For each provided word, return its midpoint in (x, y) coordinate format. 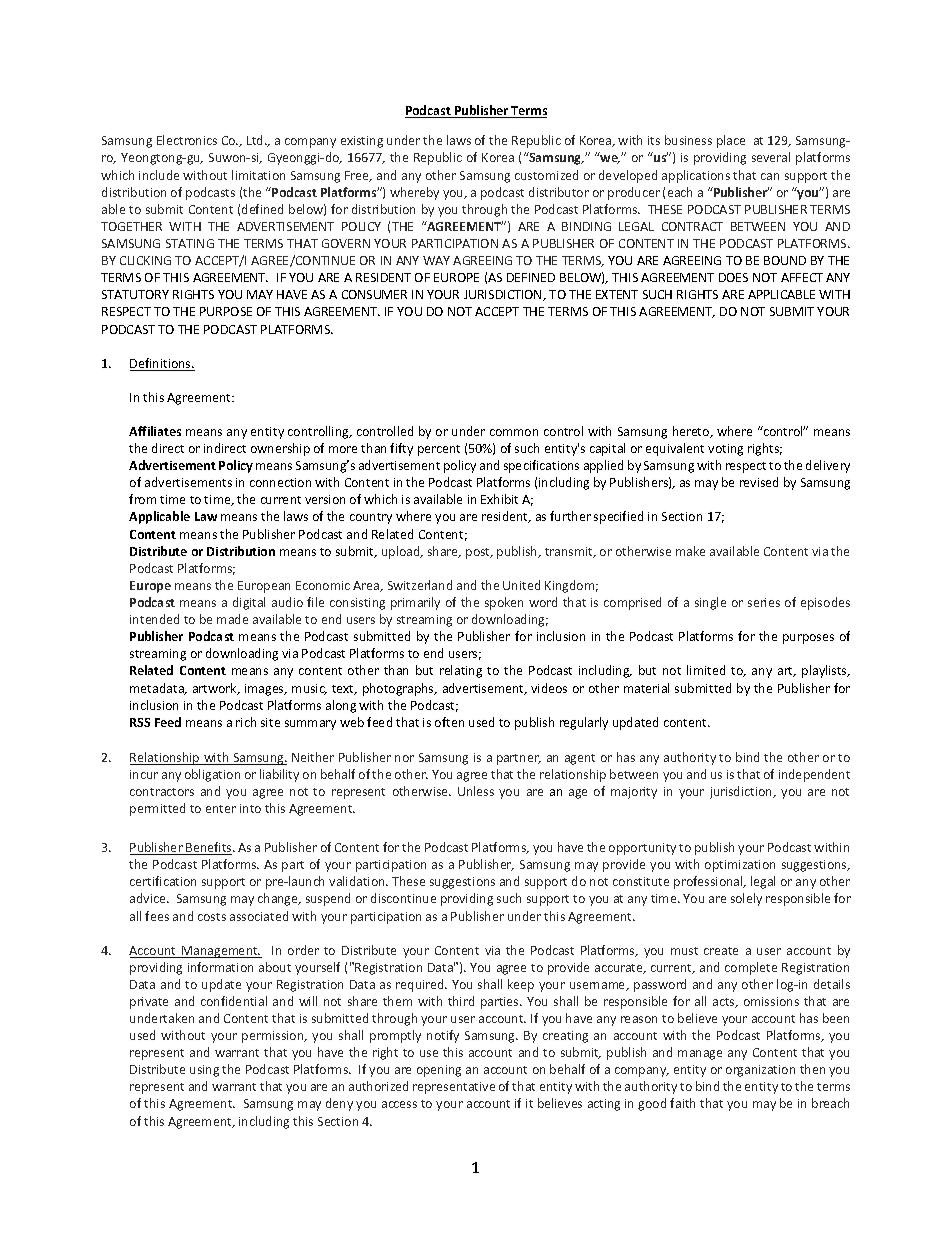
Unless (476, 791)
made (232, 619)
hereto (692, 432)
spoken (504, 603)
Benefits (209, 848)
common (514, 432)
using (204, 1071)
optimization (740, 866)
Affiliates (155, 431)
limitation (258, 175)
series (764, 602)
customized (546, 175)
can (770, 176)
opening (439, 1071)
